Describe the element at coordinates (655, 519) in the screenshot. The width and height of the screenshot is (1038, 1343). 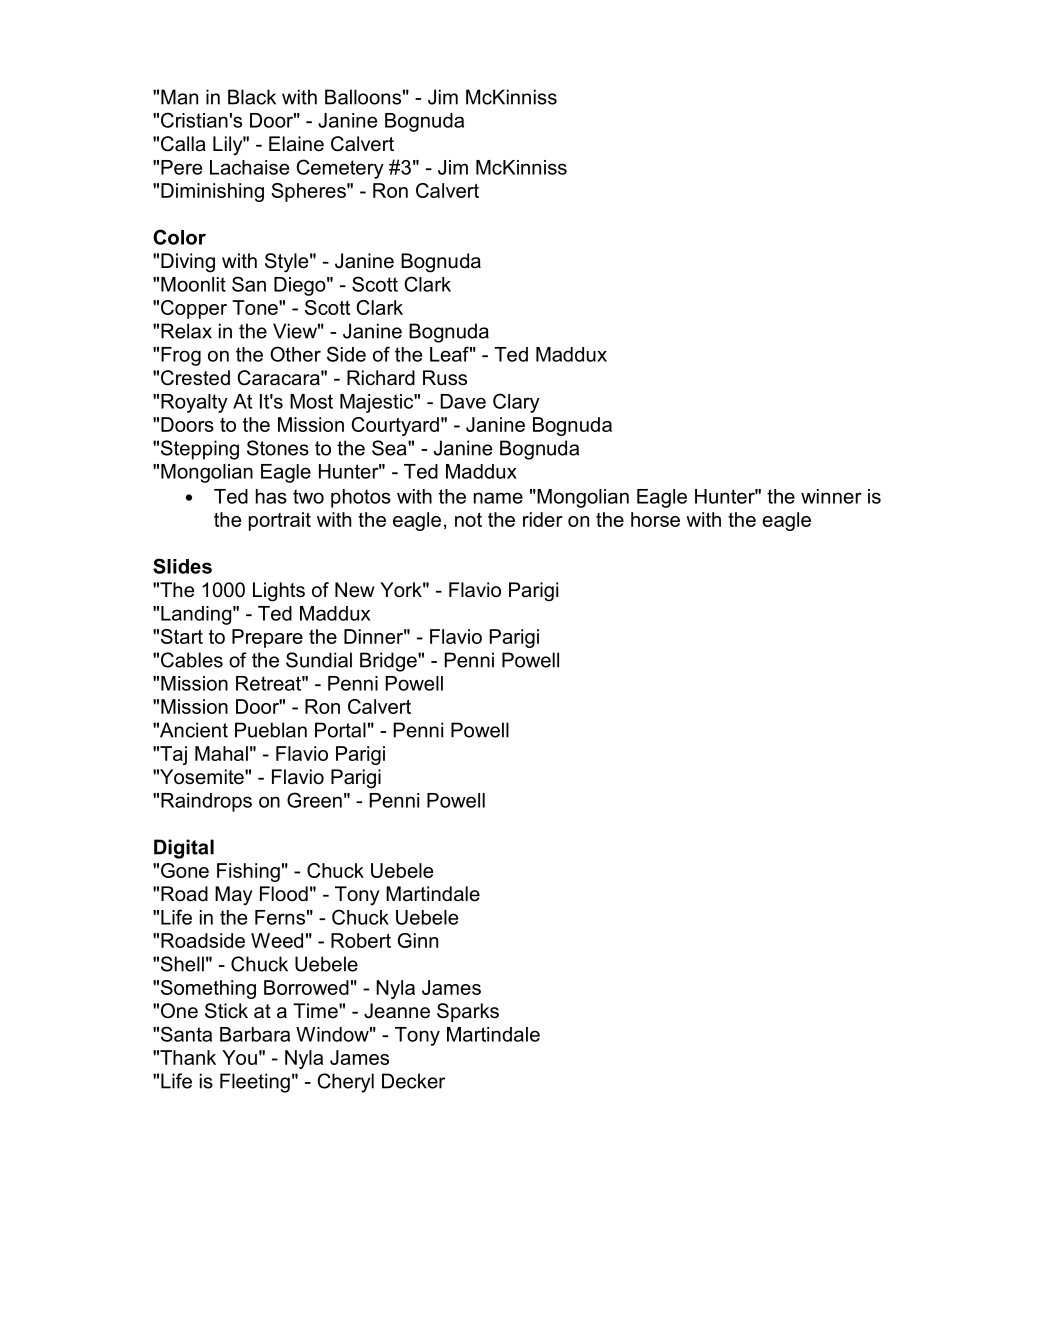
I see `horse` at that location.
